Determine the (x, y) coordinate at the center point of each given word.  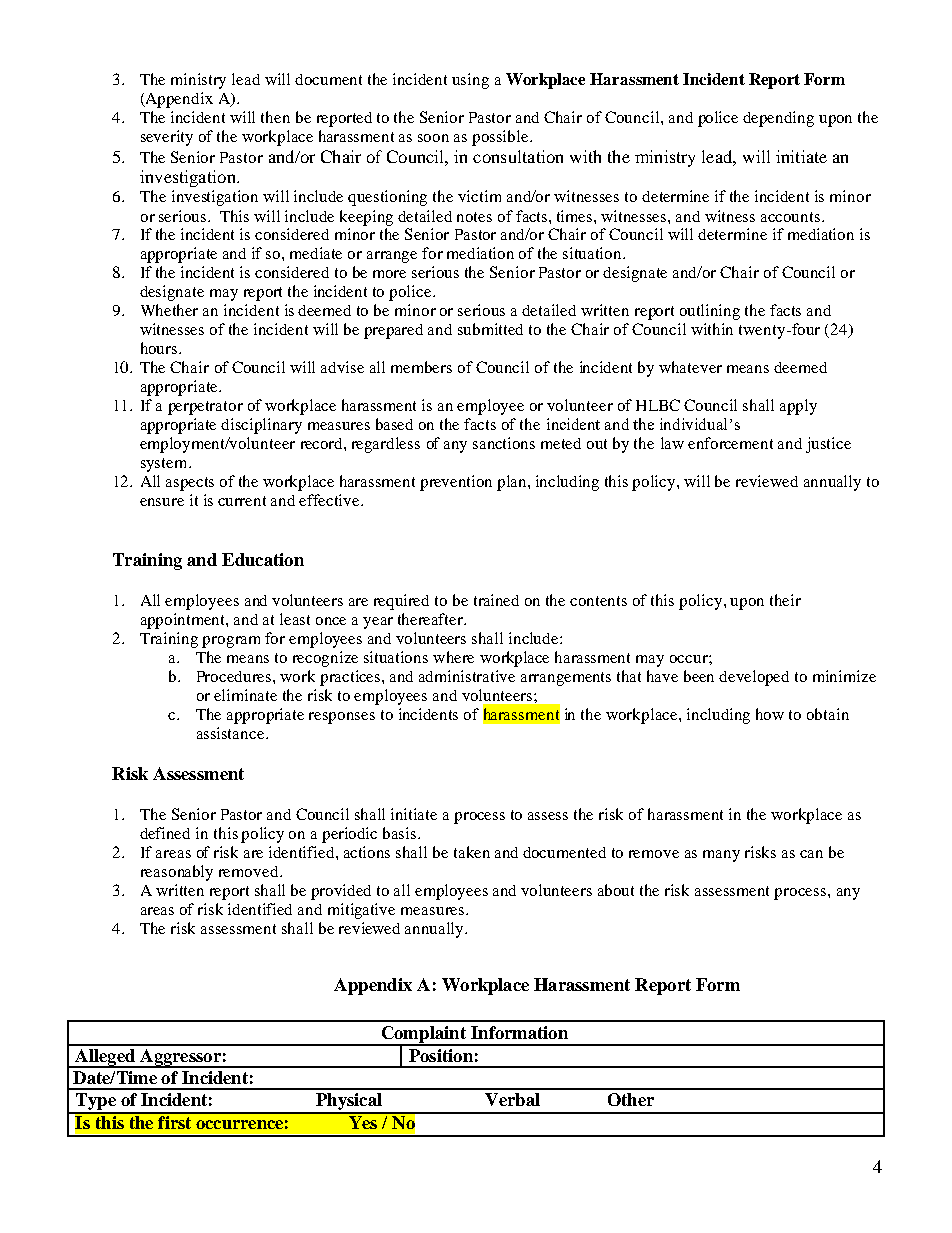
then (275, 117)
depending (778, 119)
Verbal (512, 1099)
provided (341, 892)
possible (501, 138)
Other (631, 1099)
